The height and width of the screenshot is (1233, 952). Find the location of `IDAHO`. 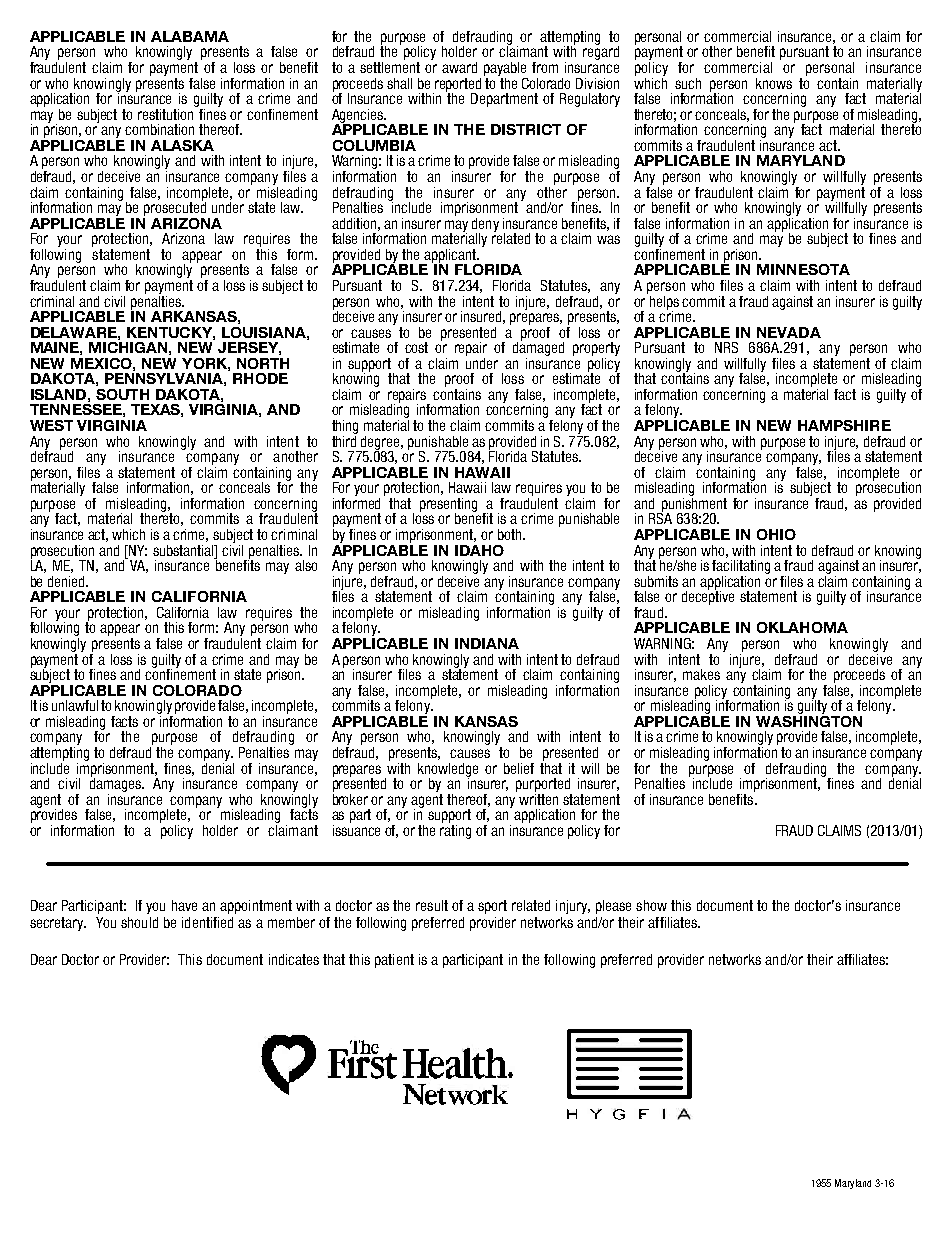

IDAHO is located at coordinates (479, 550).
